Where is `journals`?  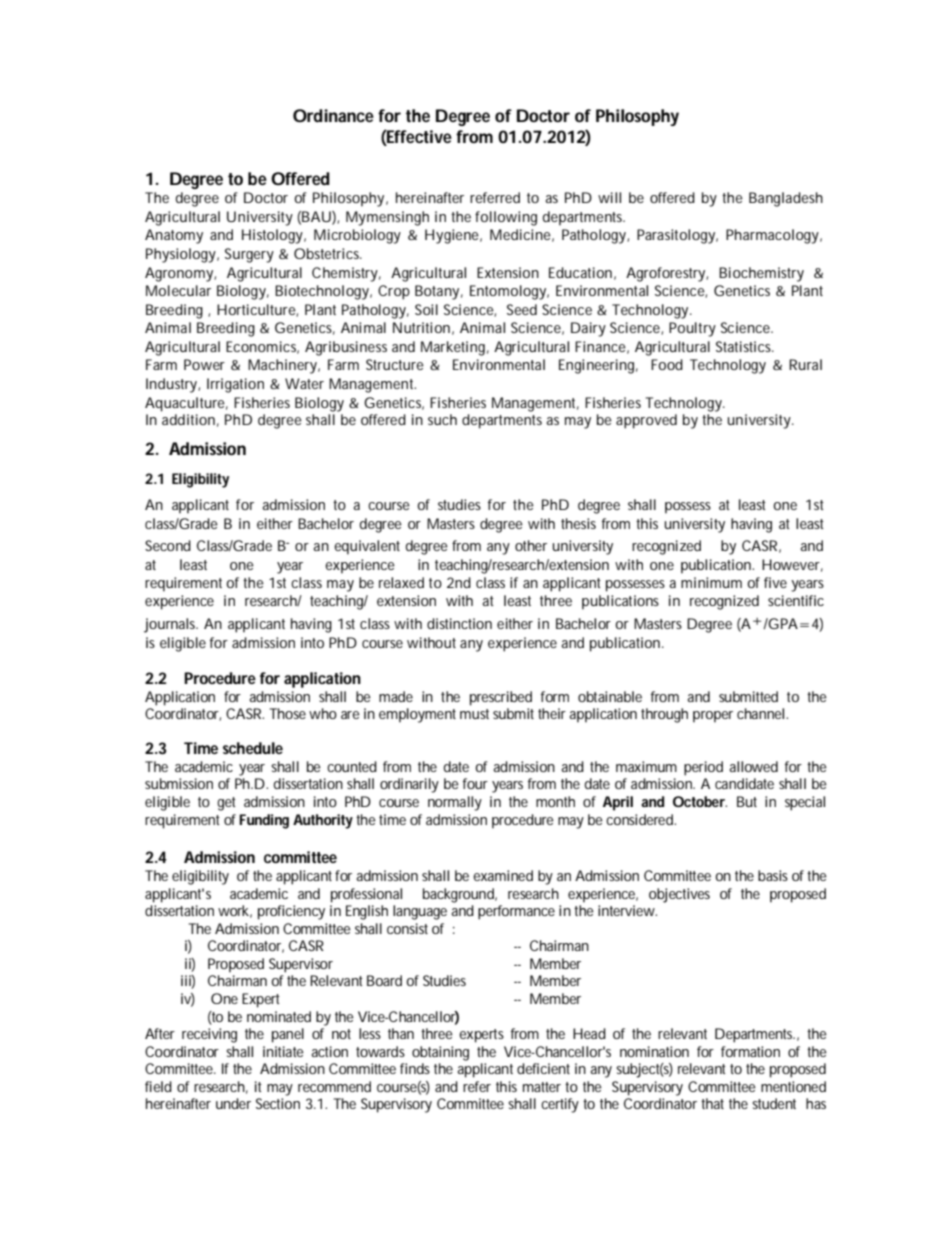
journals is located at coordinates (171, 625).
